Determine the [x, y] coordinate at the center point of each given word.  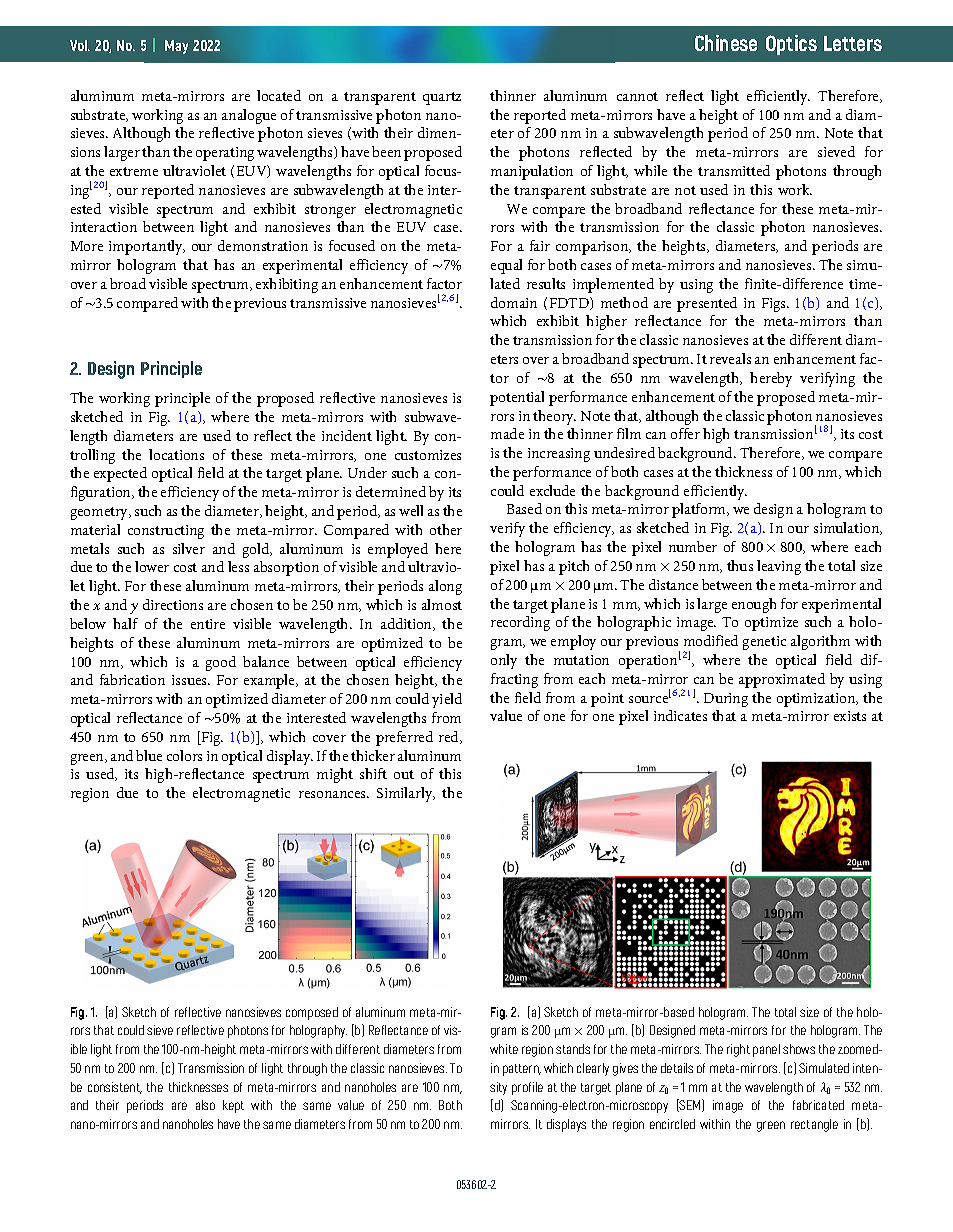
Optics [791, 45]
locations [176, 454]
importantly [147, 247]
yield [447, 700]
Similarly [406, 794]
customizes [428, 455]
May [176, 47]
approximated [782, 680]
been [386, 151]
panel [766, 1050]
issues [190, 680]
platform [700, 510]
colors [184, 755]
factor [444, 283]
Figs [775, 305]
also [205, 1105]
